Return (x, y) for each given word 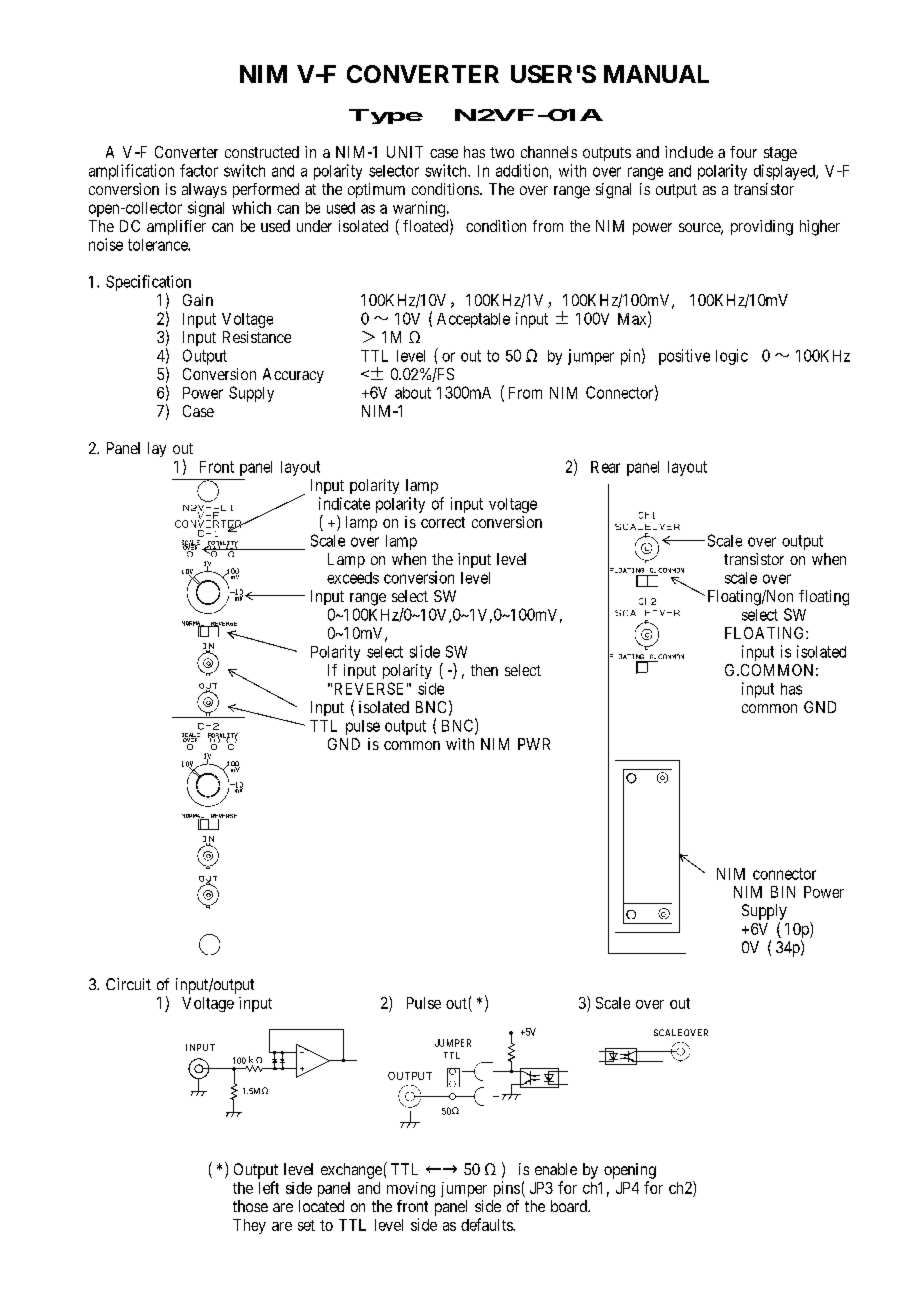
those (250, 1206)
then (484, 670)
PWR (534, 744)
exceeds (353, 578)
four (743, 152)
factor (199, 170)
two (502, 152)
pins (507, 1189)
